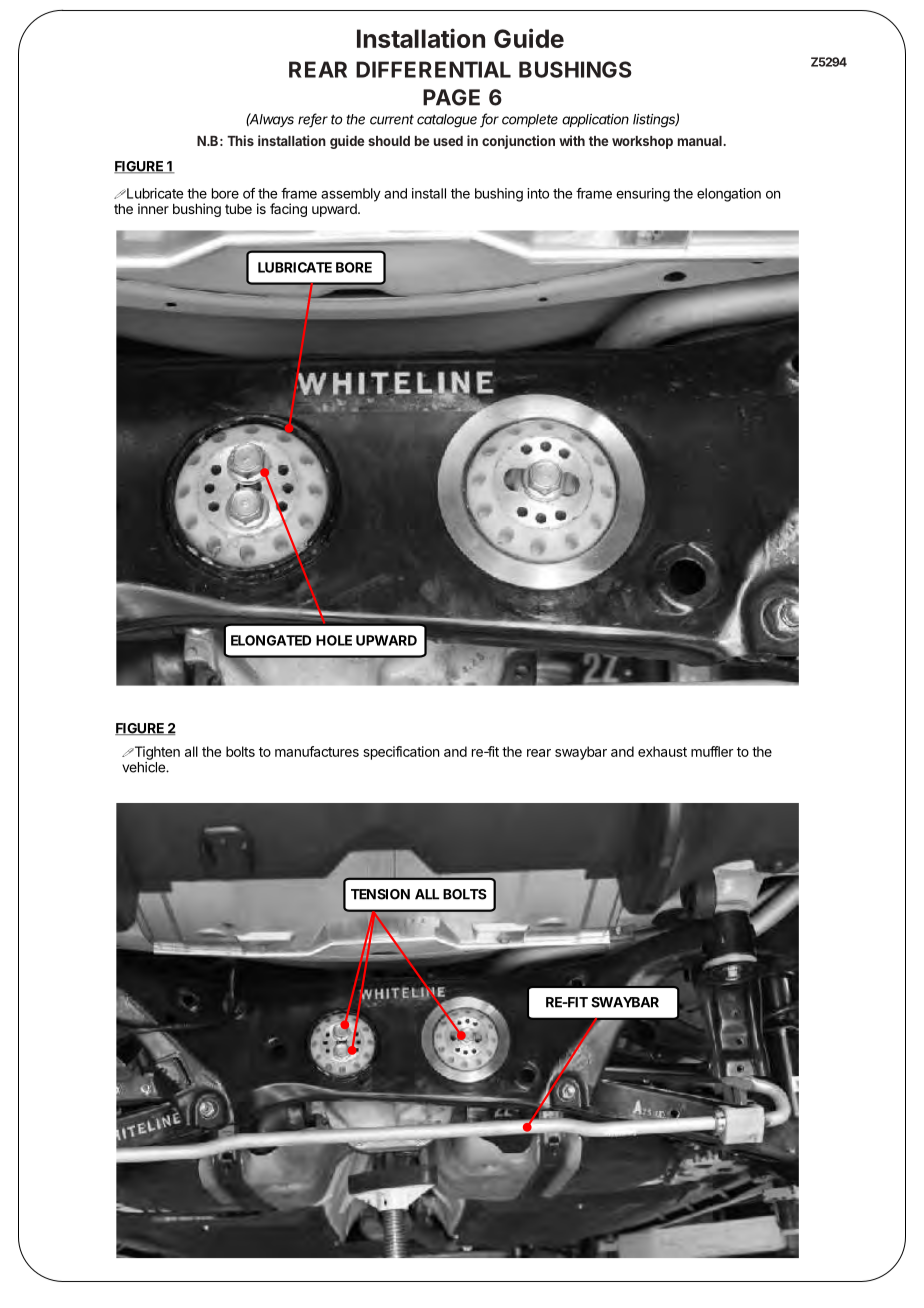  I want to click on This, so click(240, 140).
